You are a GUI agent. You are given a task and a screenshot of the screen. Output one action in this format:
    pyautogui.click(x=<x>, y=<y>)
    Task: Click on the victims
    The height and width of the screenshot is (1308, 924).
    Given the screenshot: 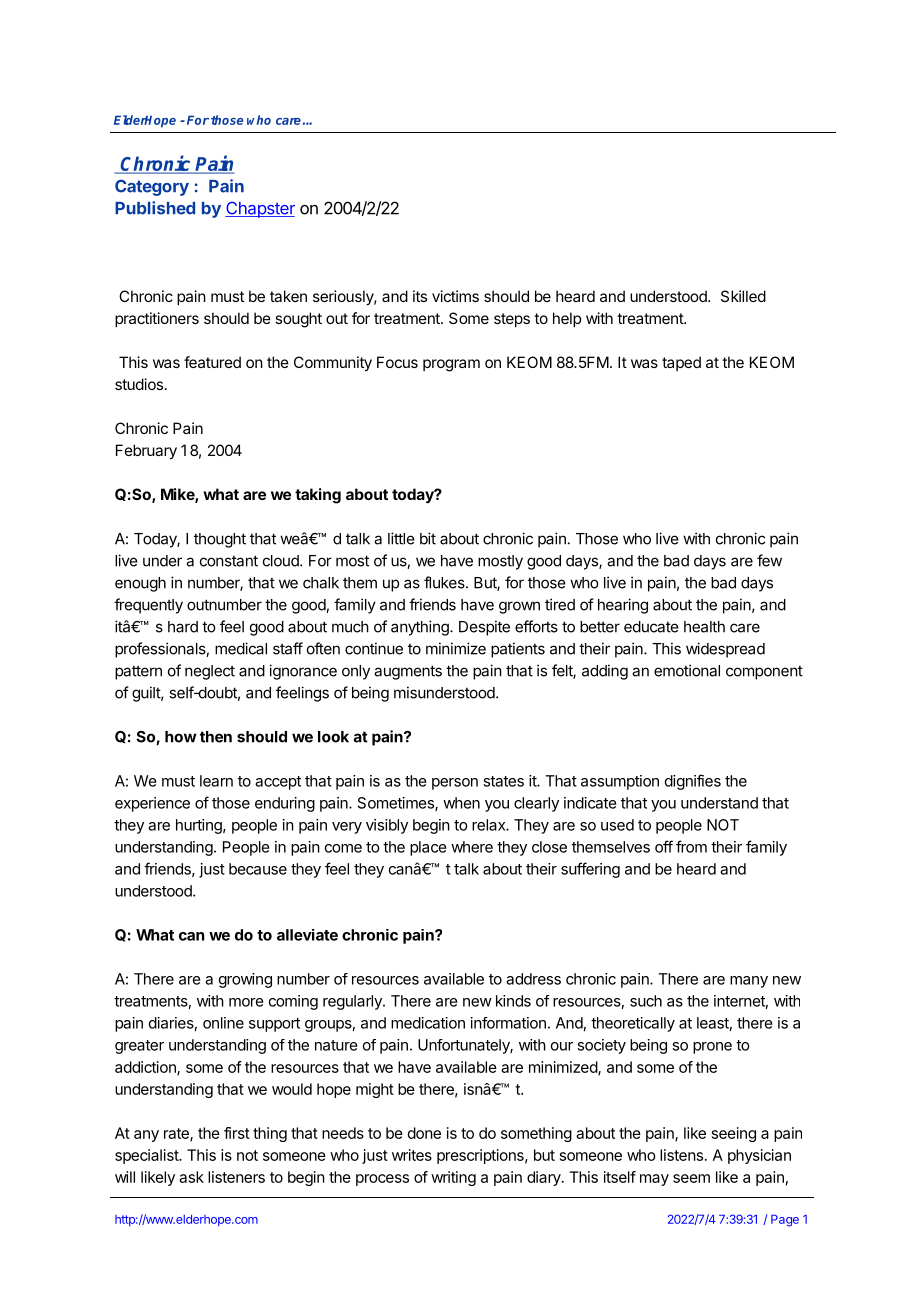 What is the action you would take?
    pyautogui.click(x=455, y=296)
